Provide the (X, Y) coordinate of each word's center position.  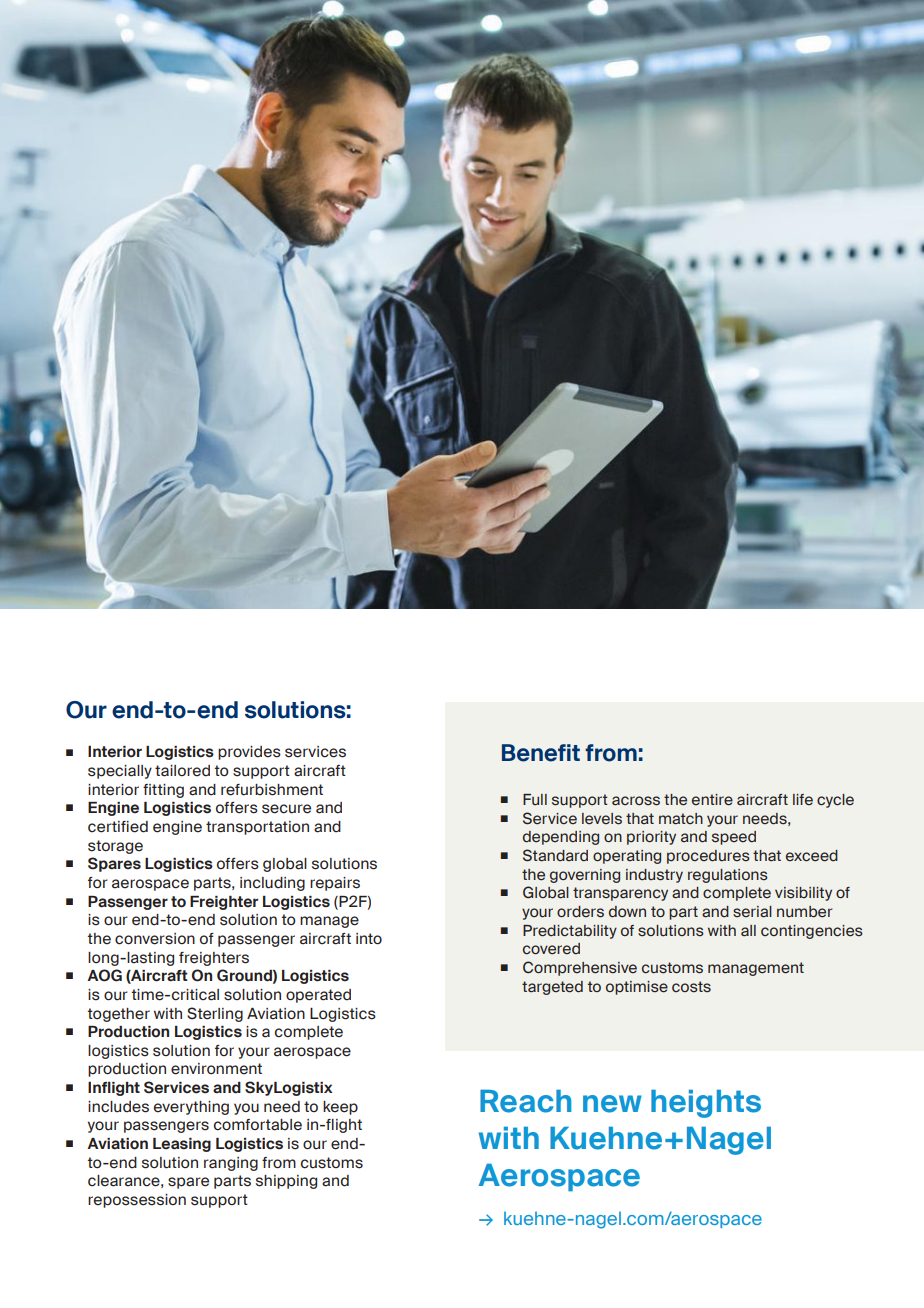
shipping (286, 1182)
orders (580, 912)
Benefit (541, 753)
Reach (526, 1101)
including (272, 884)
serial (752, 912)
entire (712, 800)
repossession (137, 1201)
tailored (182, 771)
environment (216, 1069)
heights (706, 1104)
